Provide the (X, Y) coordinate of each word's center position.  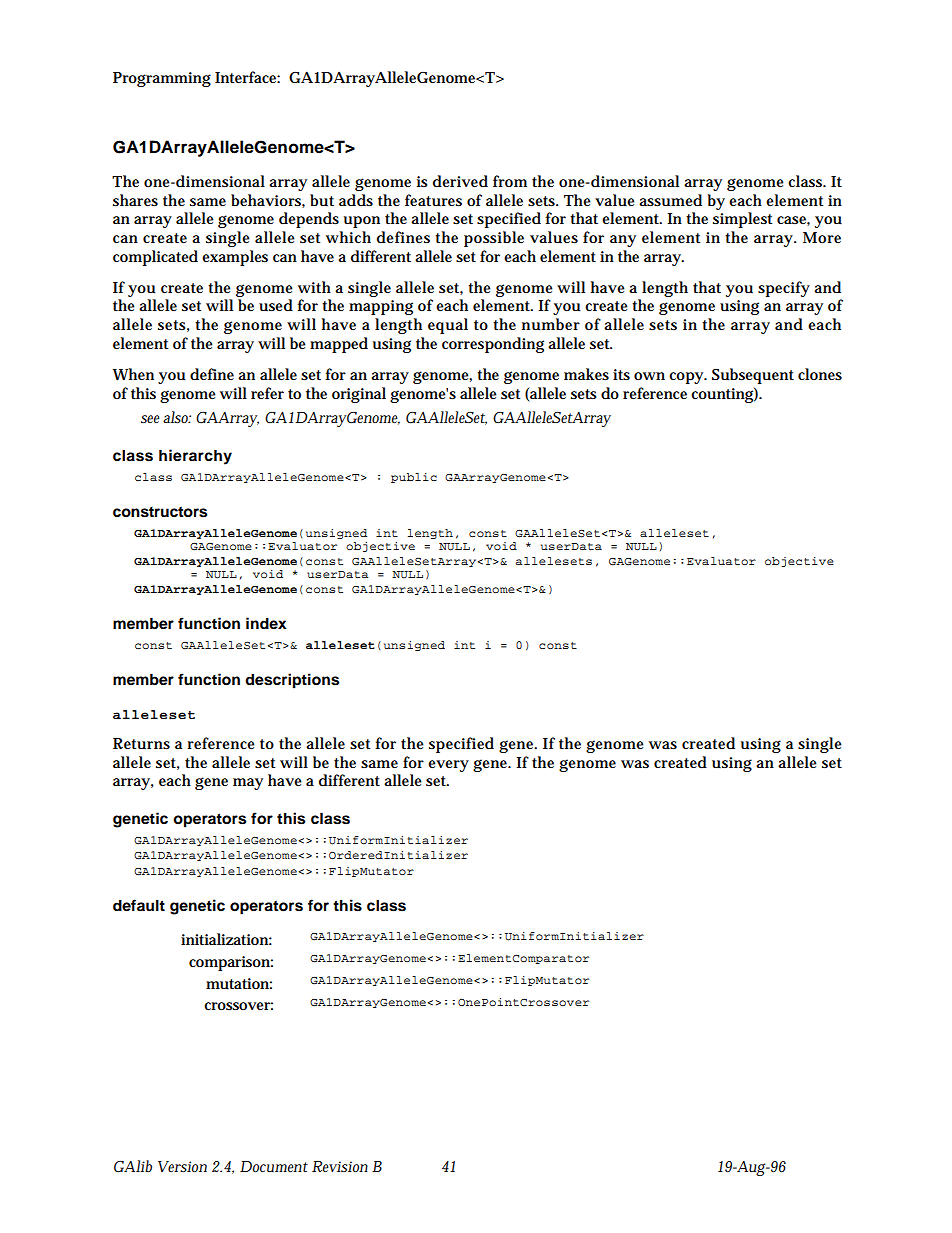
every (448, 766)
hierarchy (195, 457)
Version (182, 1166)
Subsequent (753, 376)
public (414, 478)
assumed (670, 200)
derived (460, 181)
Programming (162, 79)
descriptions (292, 681)
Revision (340, 1166)
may (248, 784)
